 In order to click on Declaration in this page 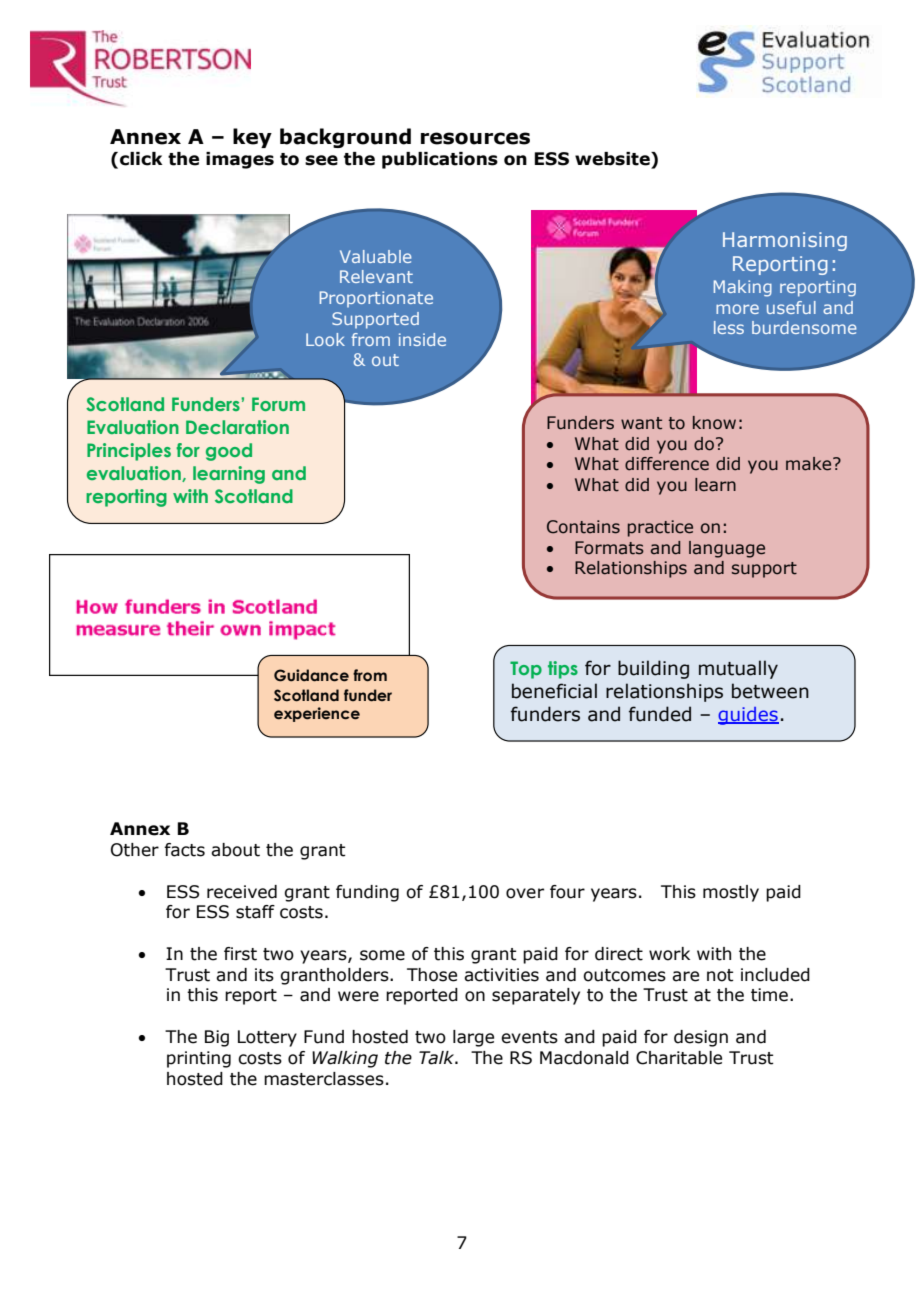, I will do `click(237, 427)`.
